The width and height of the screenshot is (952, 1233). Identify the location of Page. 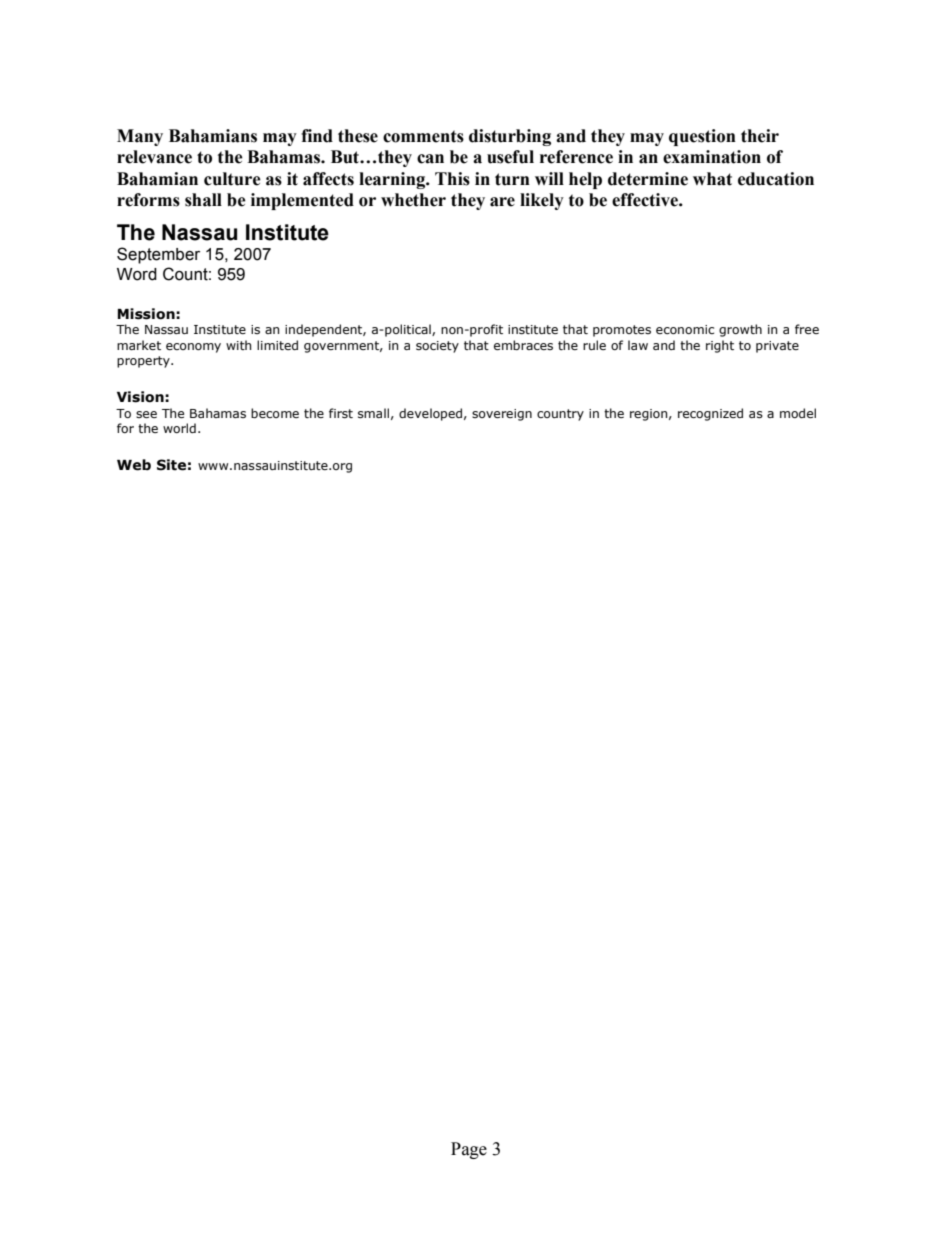
(469, 1150).
